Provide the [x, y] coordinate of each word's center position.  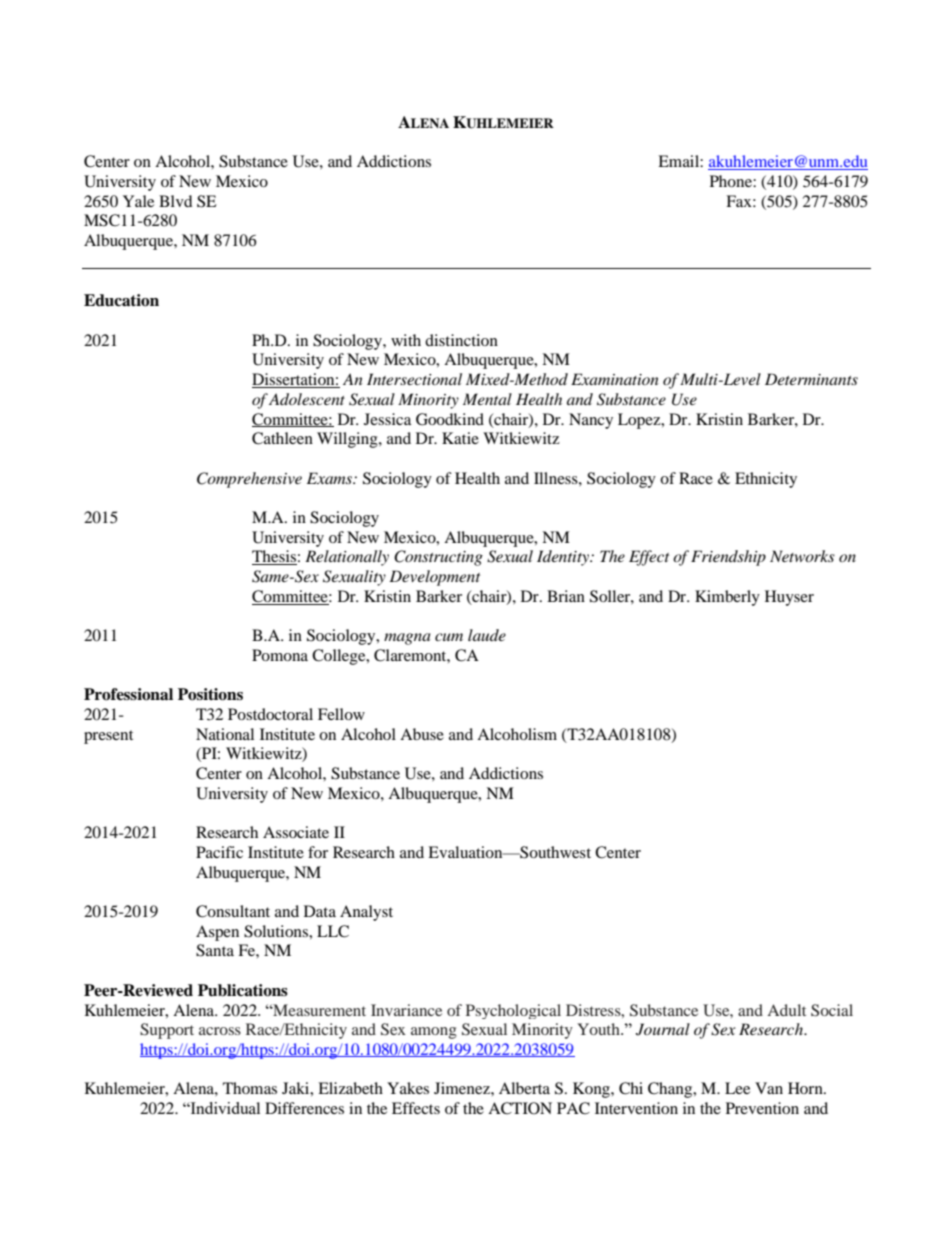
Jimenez [463, 1088]
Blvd [176, 201]
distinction [461, 340]
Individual [224, 1108]
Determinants [811, 379]
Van [769, 1088]
